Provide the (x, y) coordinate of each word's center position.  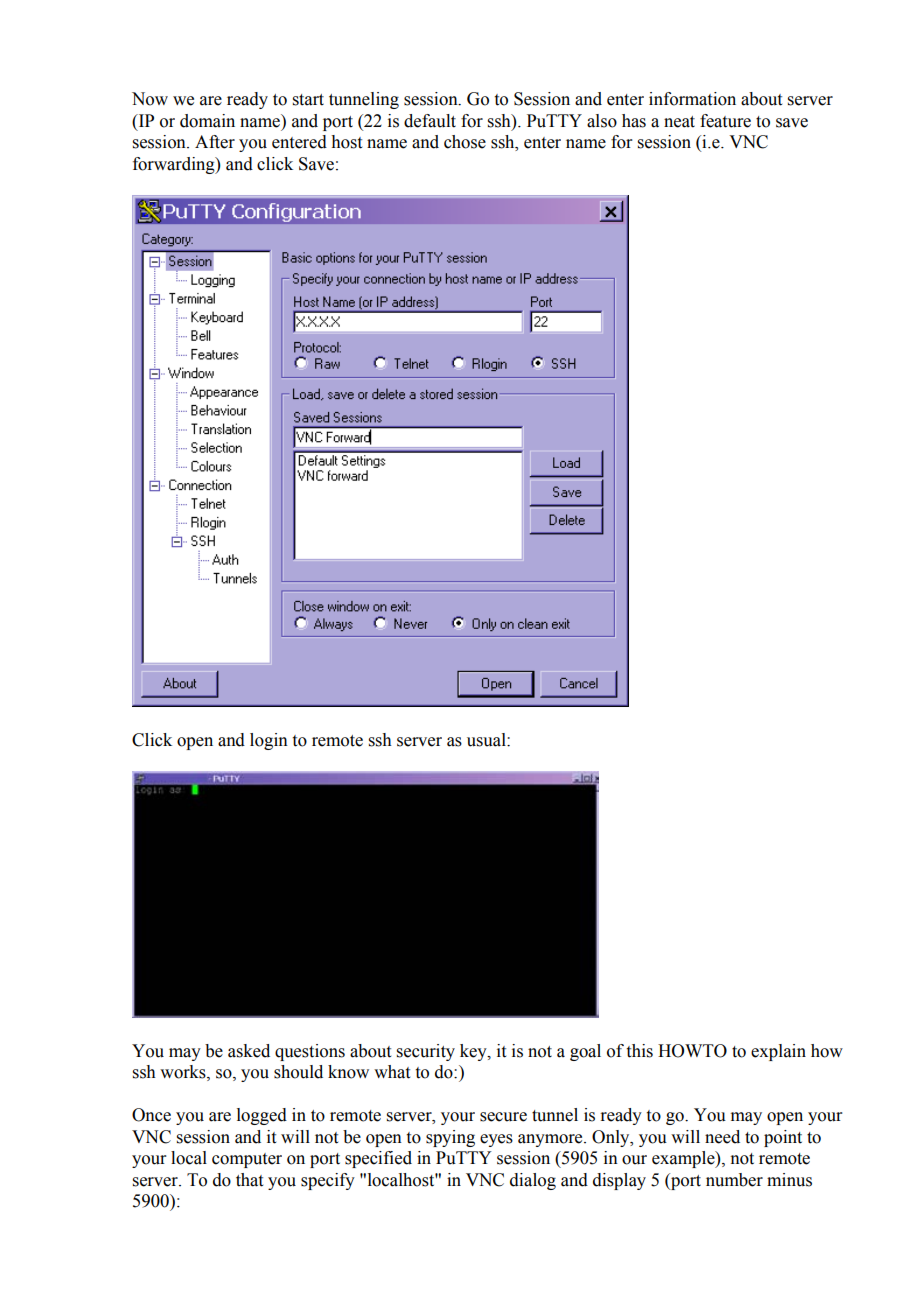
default (430, 121)
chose (465, 142)
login (269, 741)
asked (249, 1051)
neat (679, 122)
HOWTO (692, 1051)
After (215, 142)
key (474, 1052)
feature (725, 121)
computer (247, 1160)
